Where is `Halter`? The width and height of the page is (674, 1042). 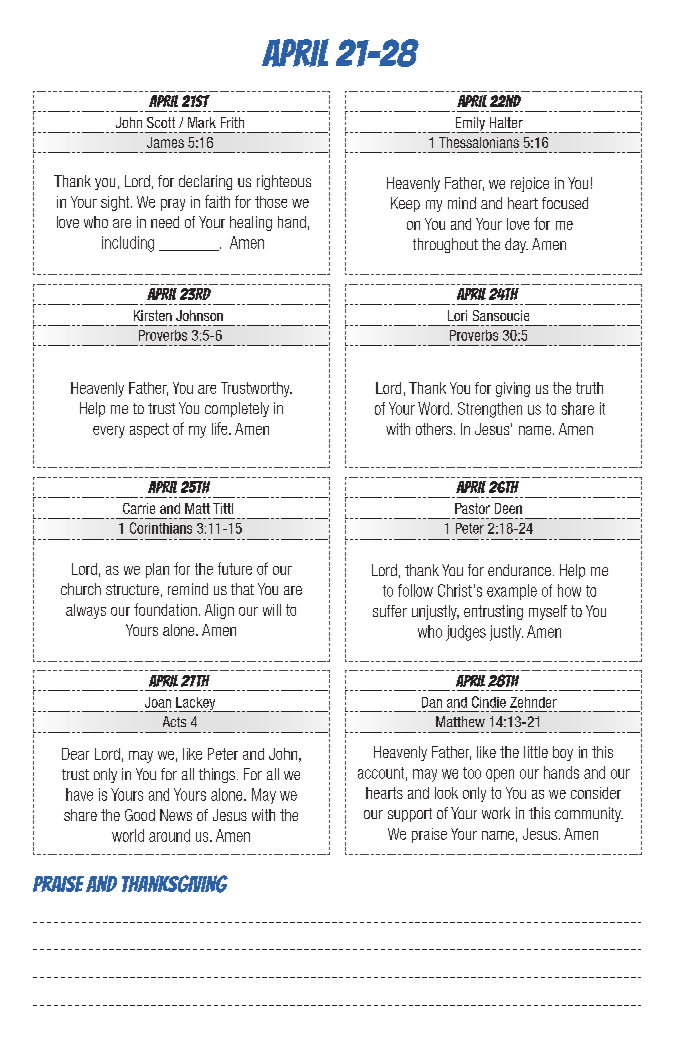 Halter is located at coordinates (506, 122).
